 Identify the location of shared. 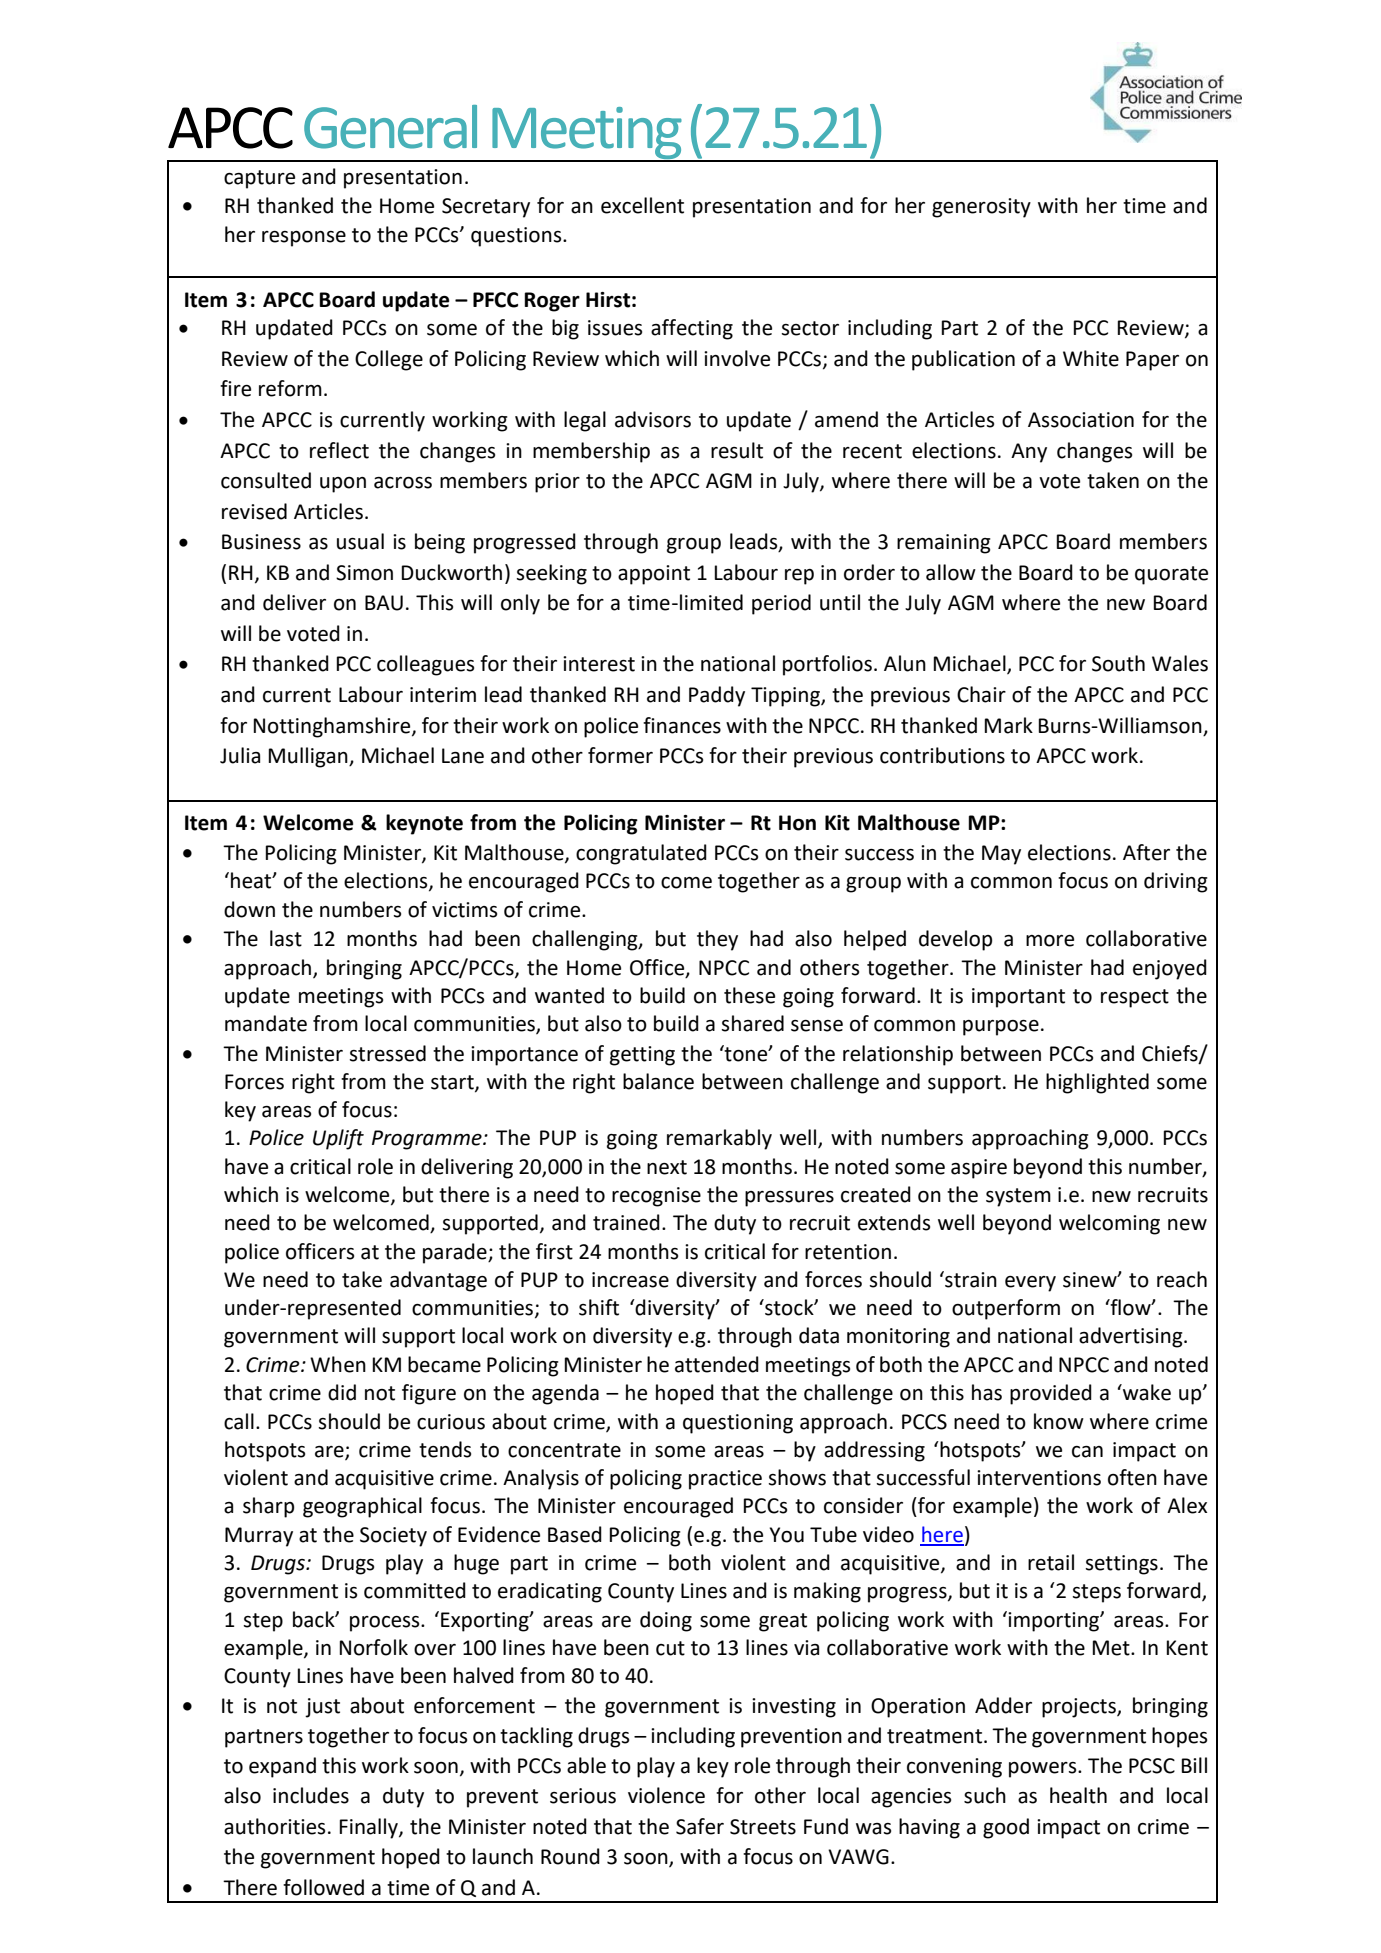
(752, 1023).
